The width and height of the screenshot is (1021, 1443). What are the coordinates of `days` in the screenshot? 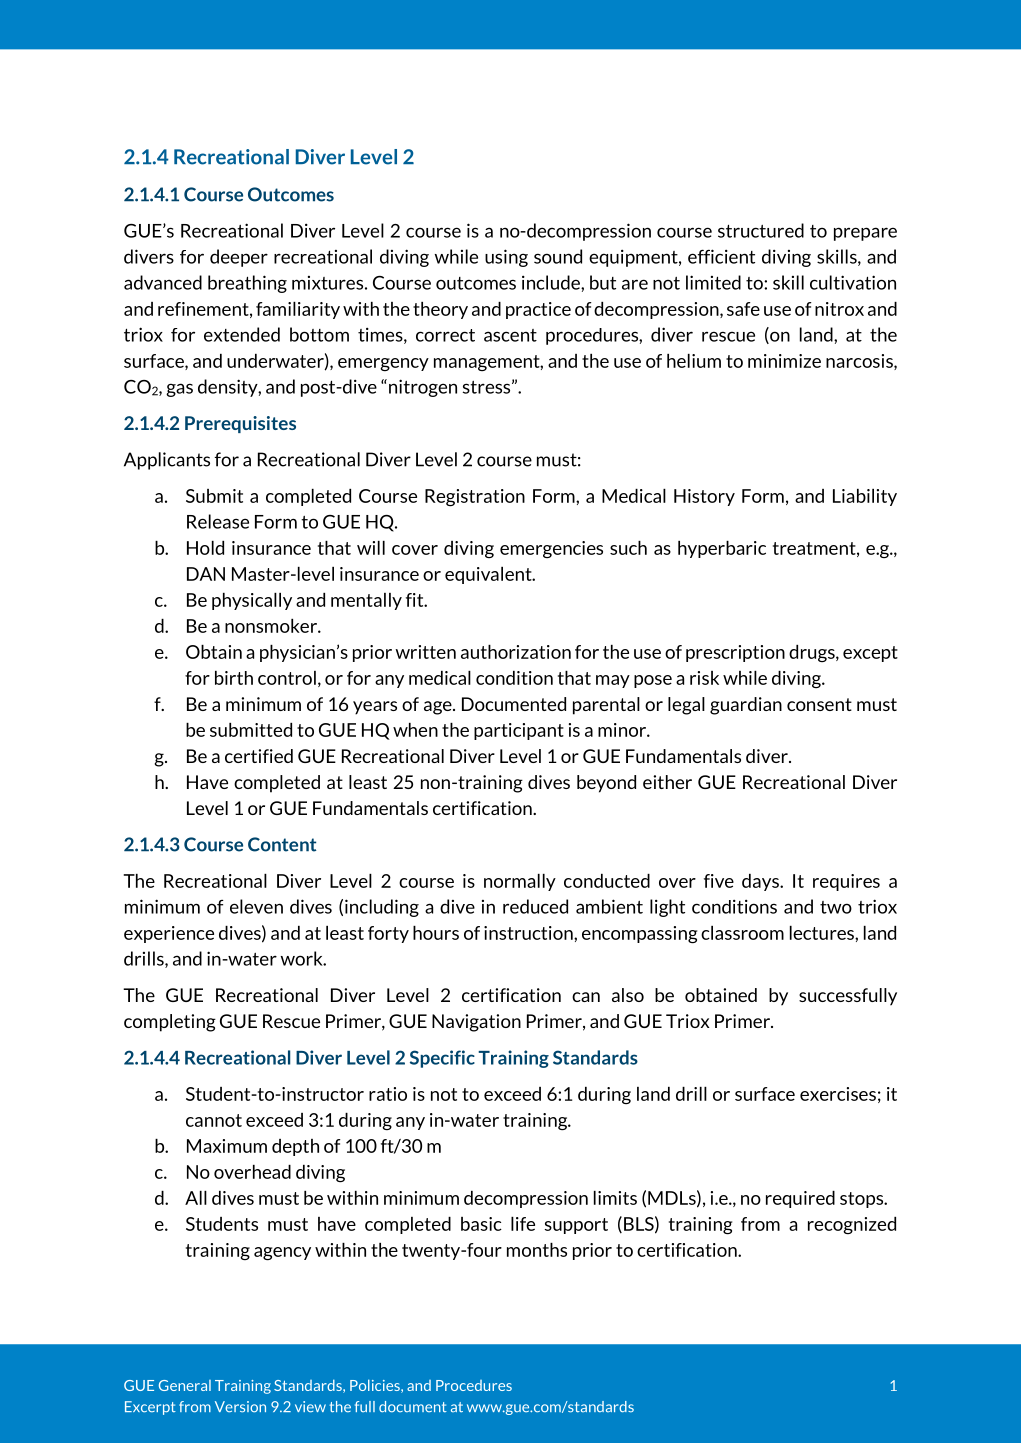 It's located at (761, 882).
